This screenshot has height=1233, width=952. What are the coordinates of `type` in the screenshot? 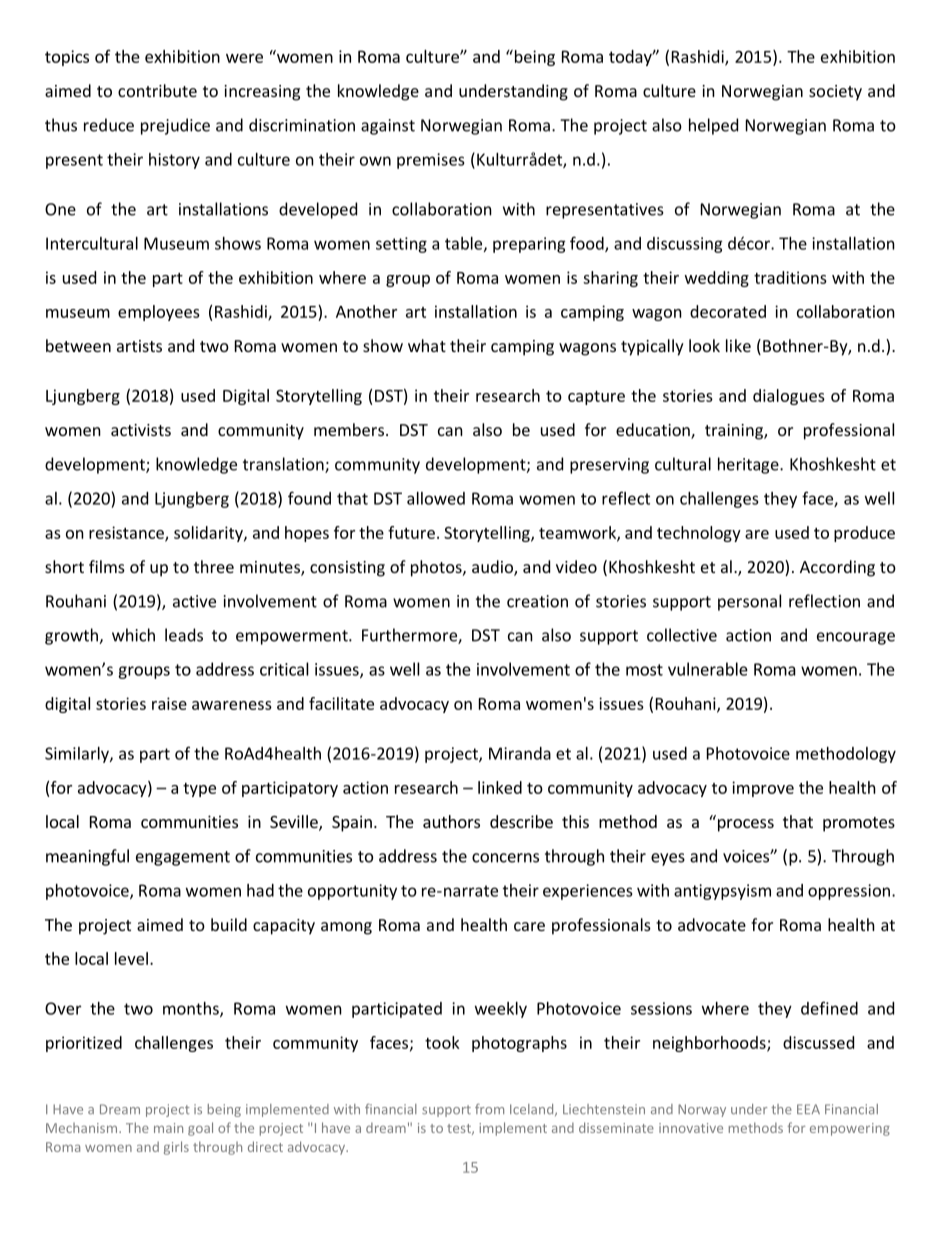 It's located at (199, 790).
